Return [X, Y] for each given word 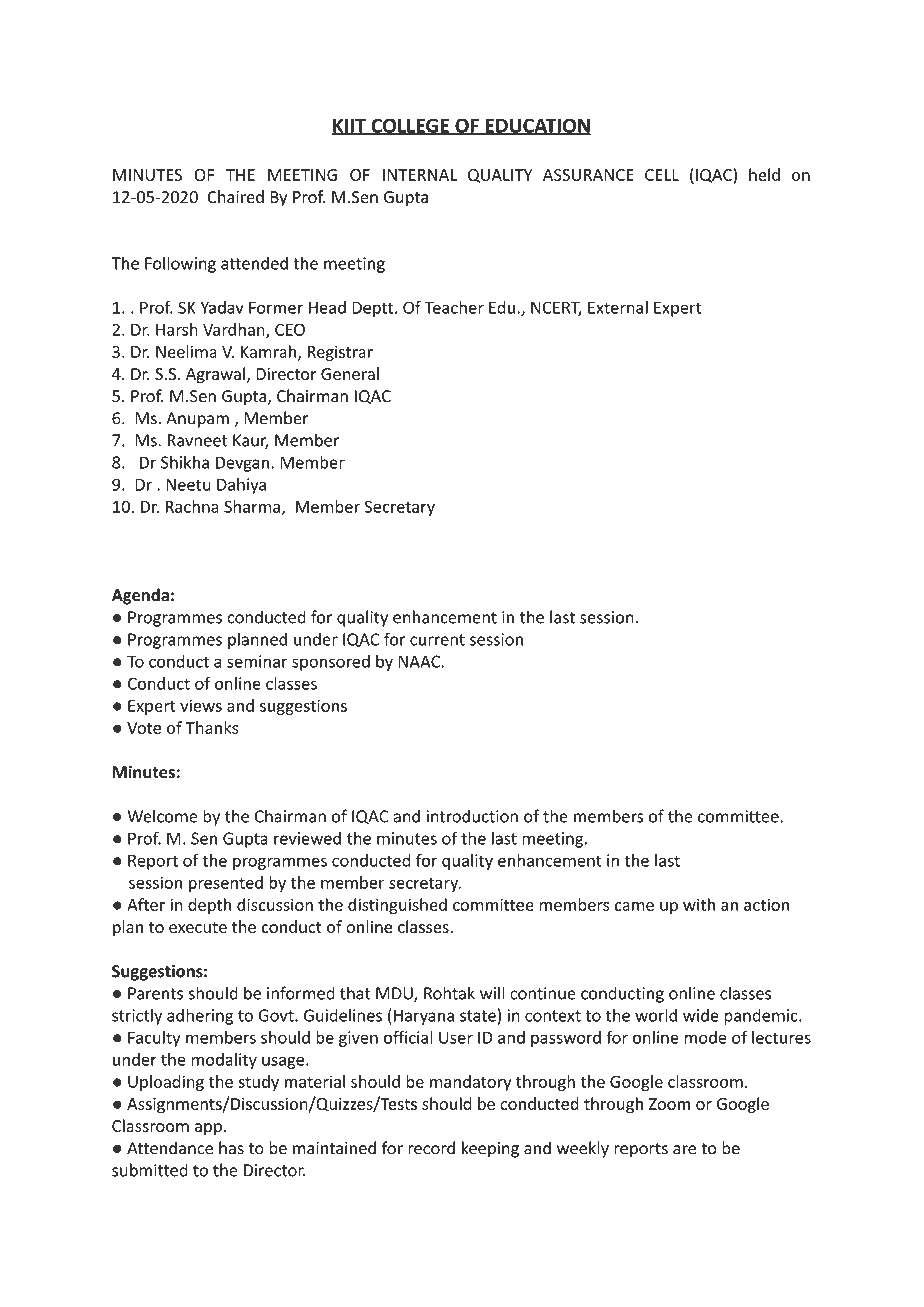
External [618, 307]
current [437, 640]
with [699, 904]
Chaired [235, 197]
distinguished [397, 906]
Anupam [197, 420]
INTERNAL [420, 175]
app [208, 1129]
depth [209, 906]
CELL [662, 175]
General [350, 373]
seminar [257, 661]
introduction [472, 816]
